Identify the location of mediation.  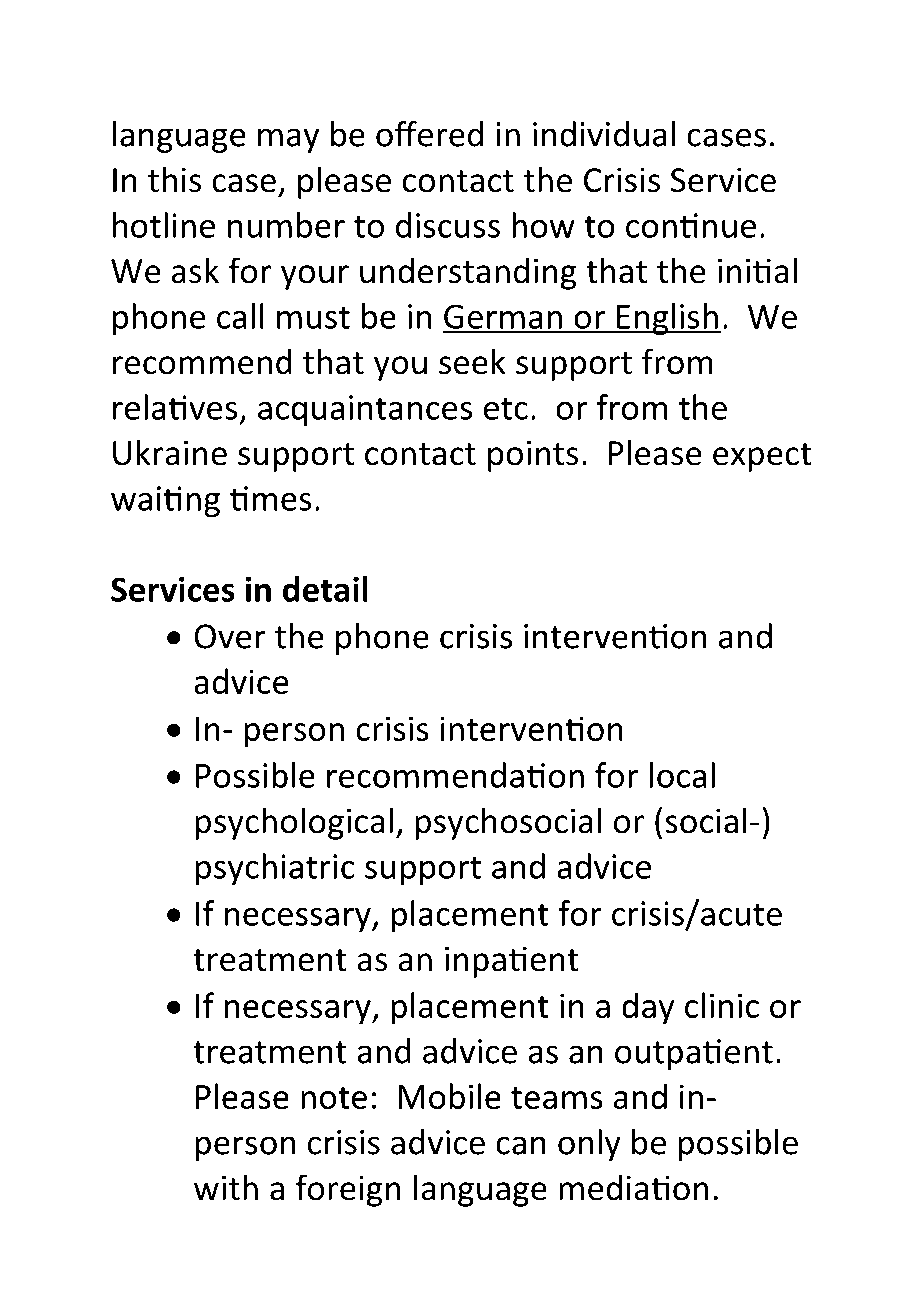
(633, 1187).
